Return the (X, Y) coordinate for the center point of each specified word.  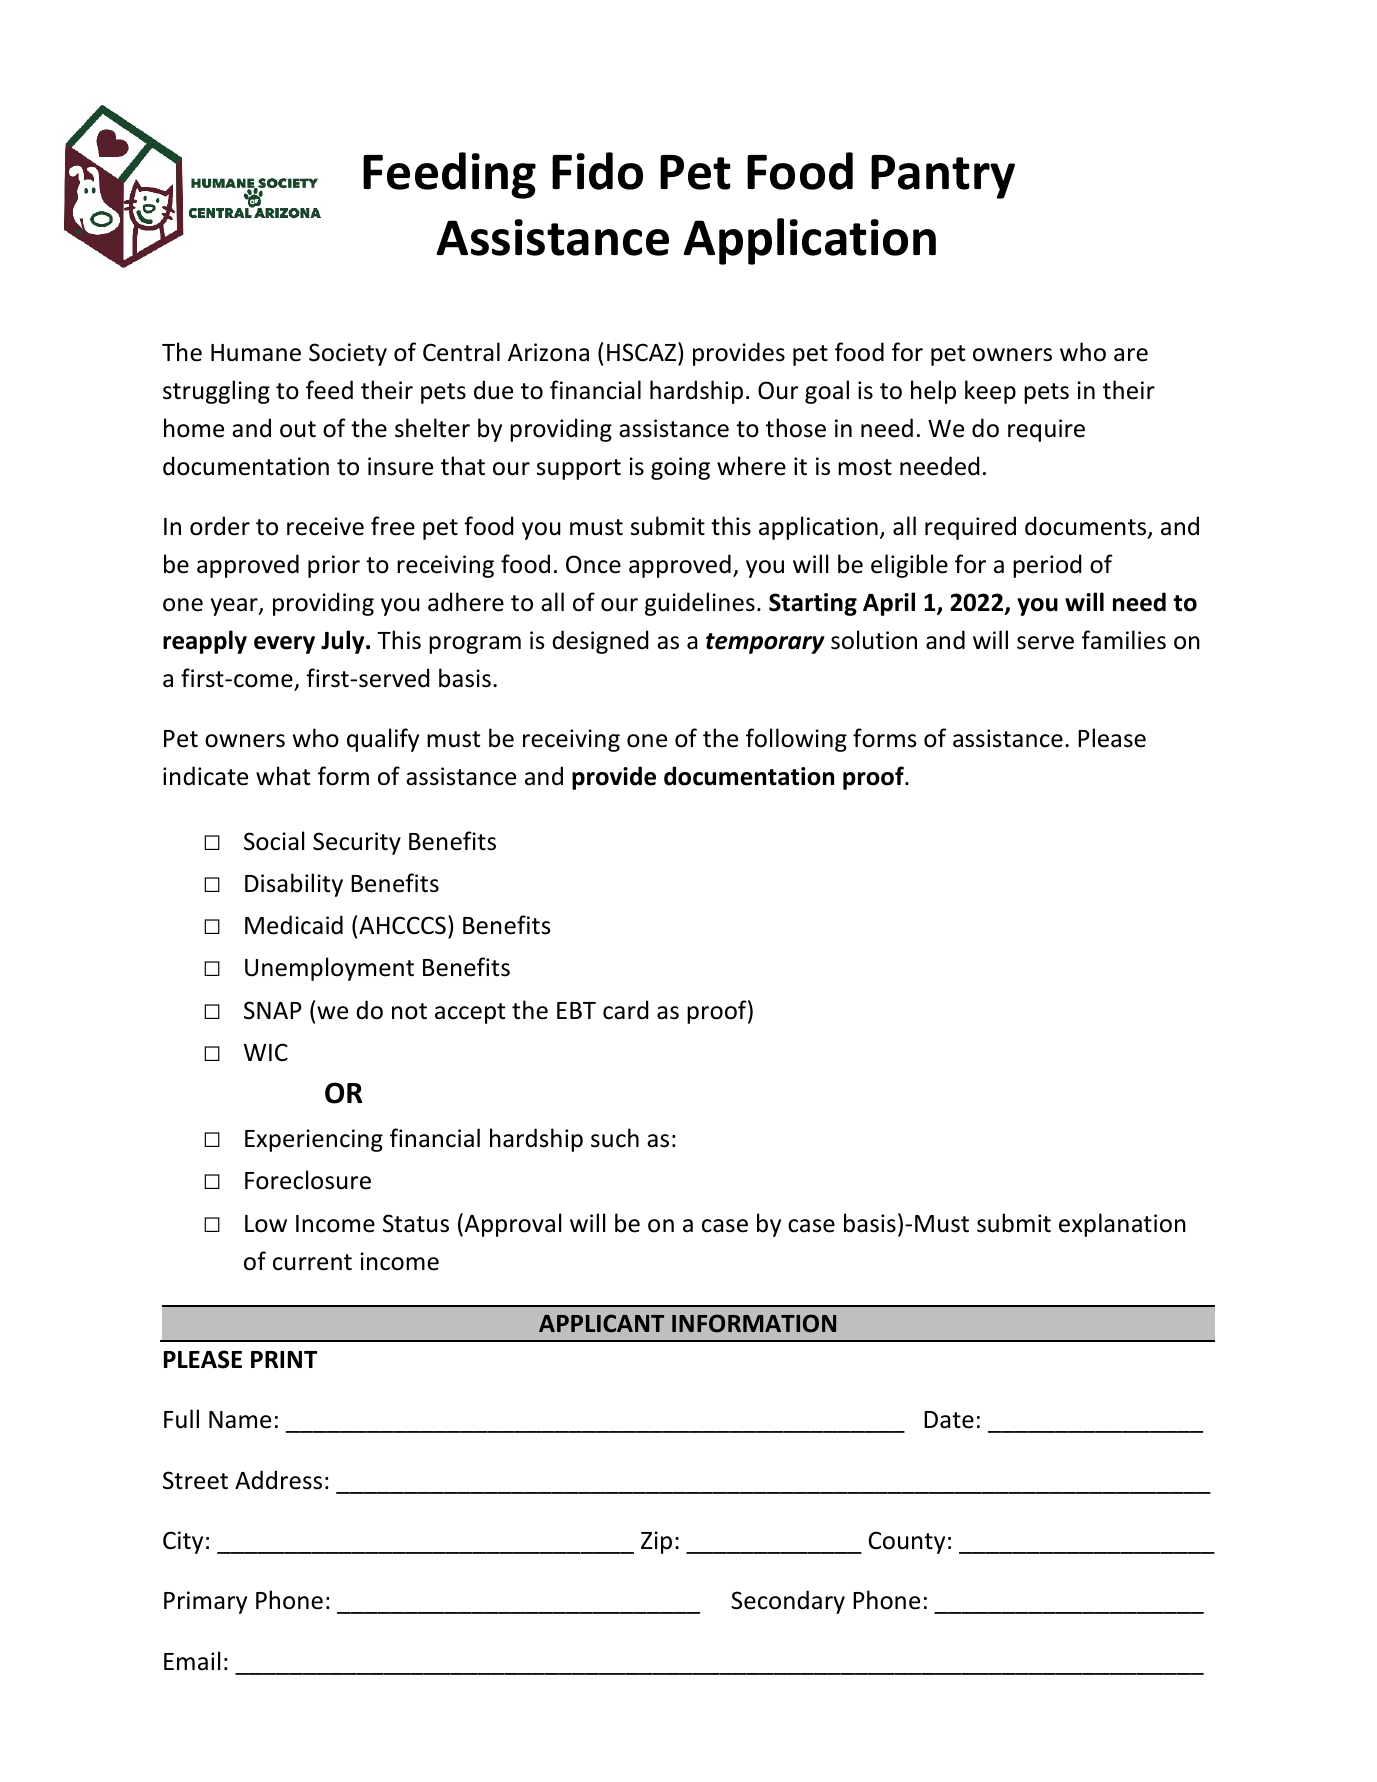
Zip (656, 1542)
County (906, 1542)
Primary (205, 1602)
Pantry (943, 177)
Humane (256, 353)
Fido (597, 171)
